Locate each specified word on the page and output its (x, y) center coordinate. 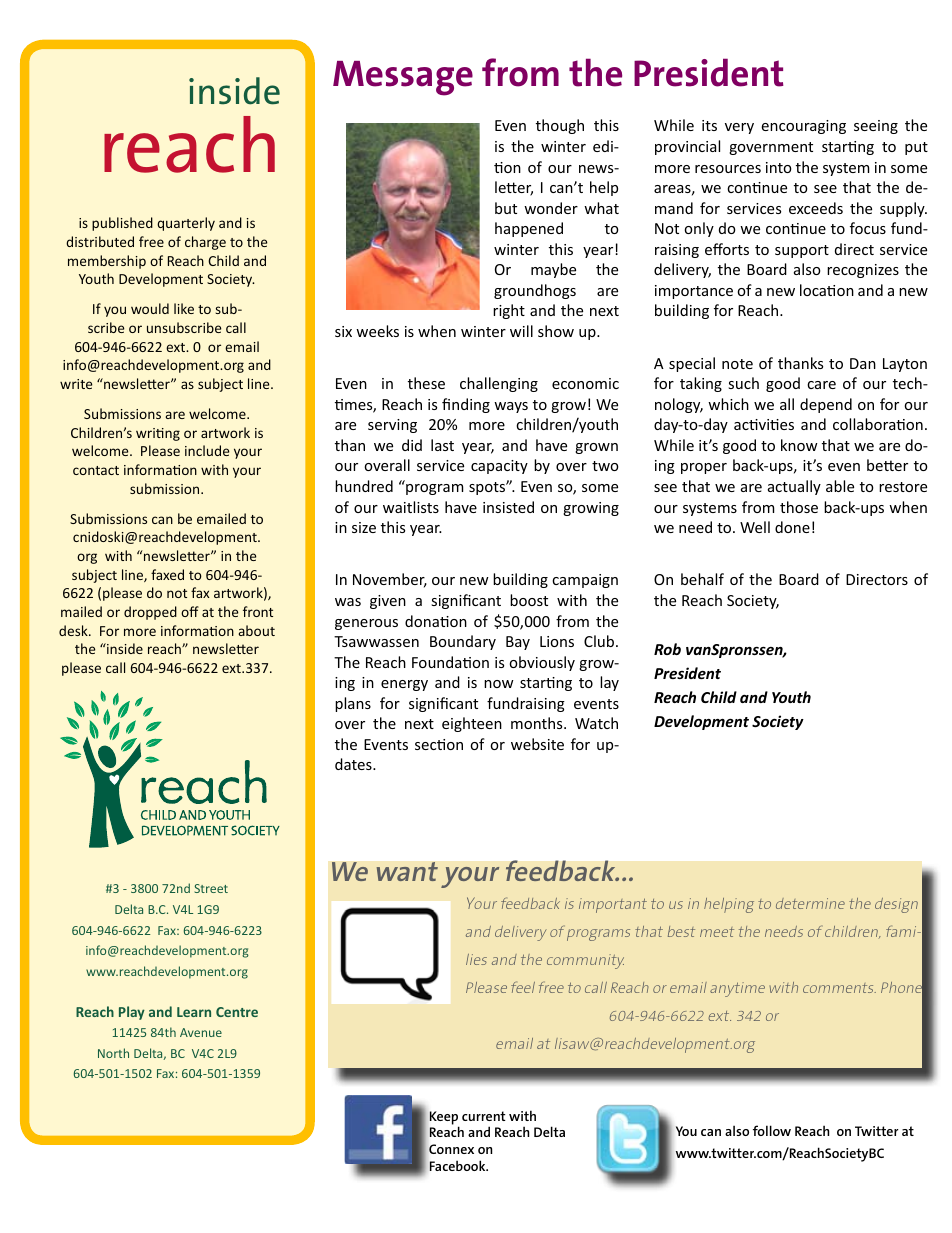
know (799, 445)
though (560, 126)
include (207, 450)
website (537, 744)
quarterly (186, 224)
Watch (596, 723)
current (484, 1116)
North (113, 1053)
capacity (499, 467)
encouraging (803, 127)
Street (211, 888)
